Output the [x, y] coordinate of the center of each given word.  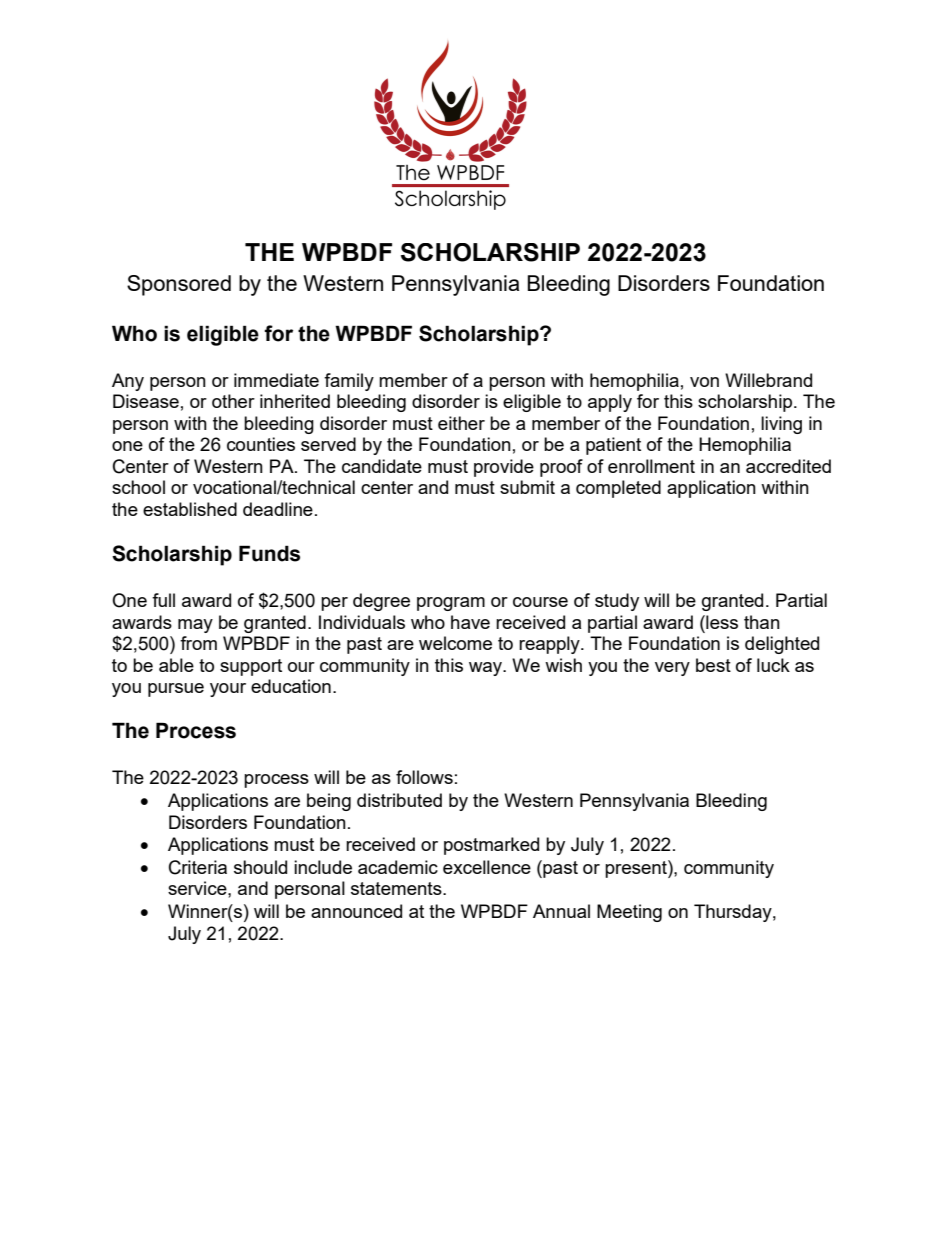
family [349, 382]
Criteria [198, 867]
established [190, 509]
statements [397, 888]
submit [527, 487]
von [704, 382]
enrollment [651, 466]
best [713, 665]
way [486, 669]
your [228, 690]
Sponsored [179, 285]
